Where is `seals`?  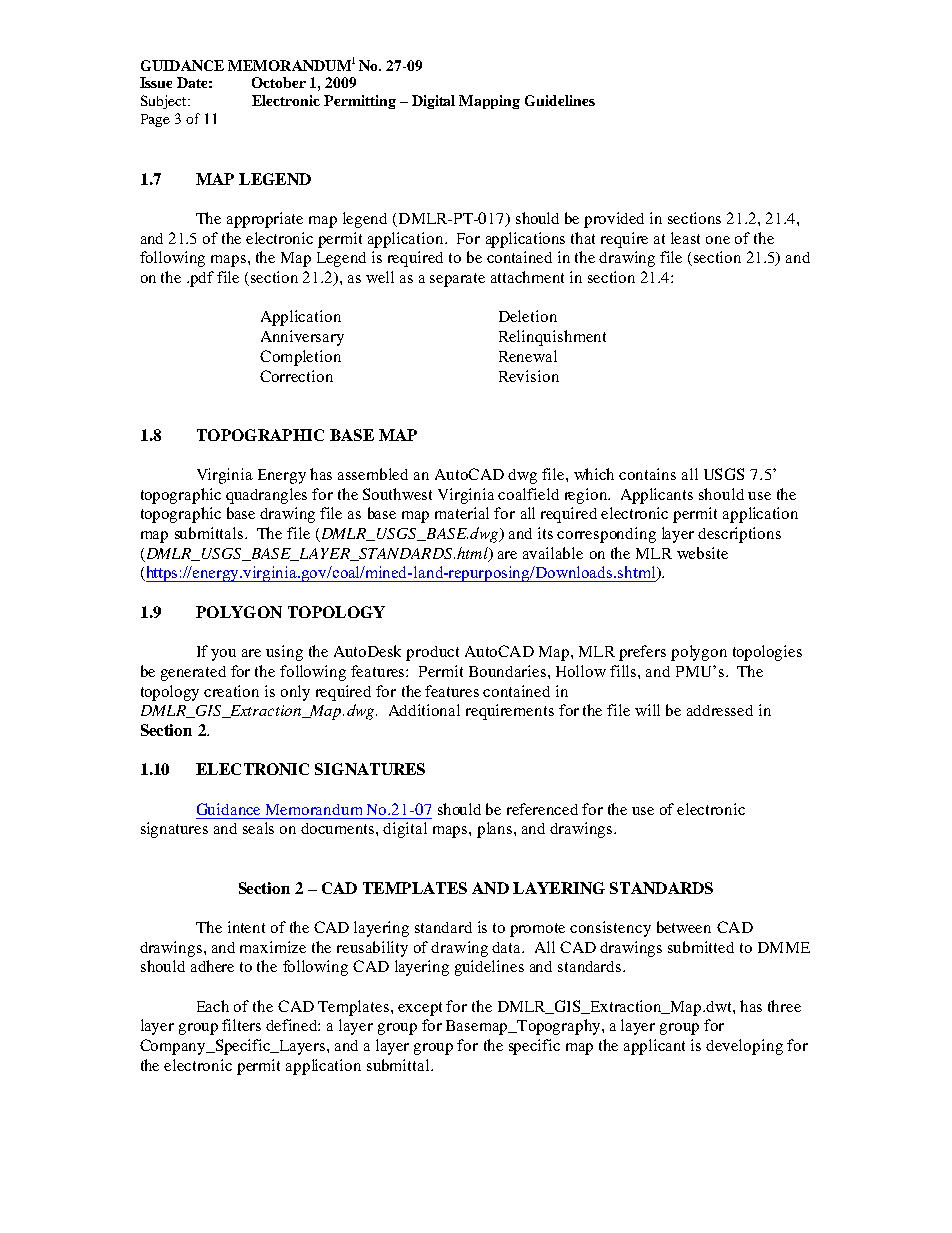 seals is located at coordinates (258, 828).
